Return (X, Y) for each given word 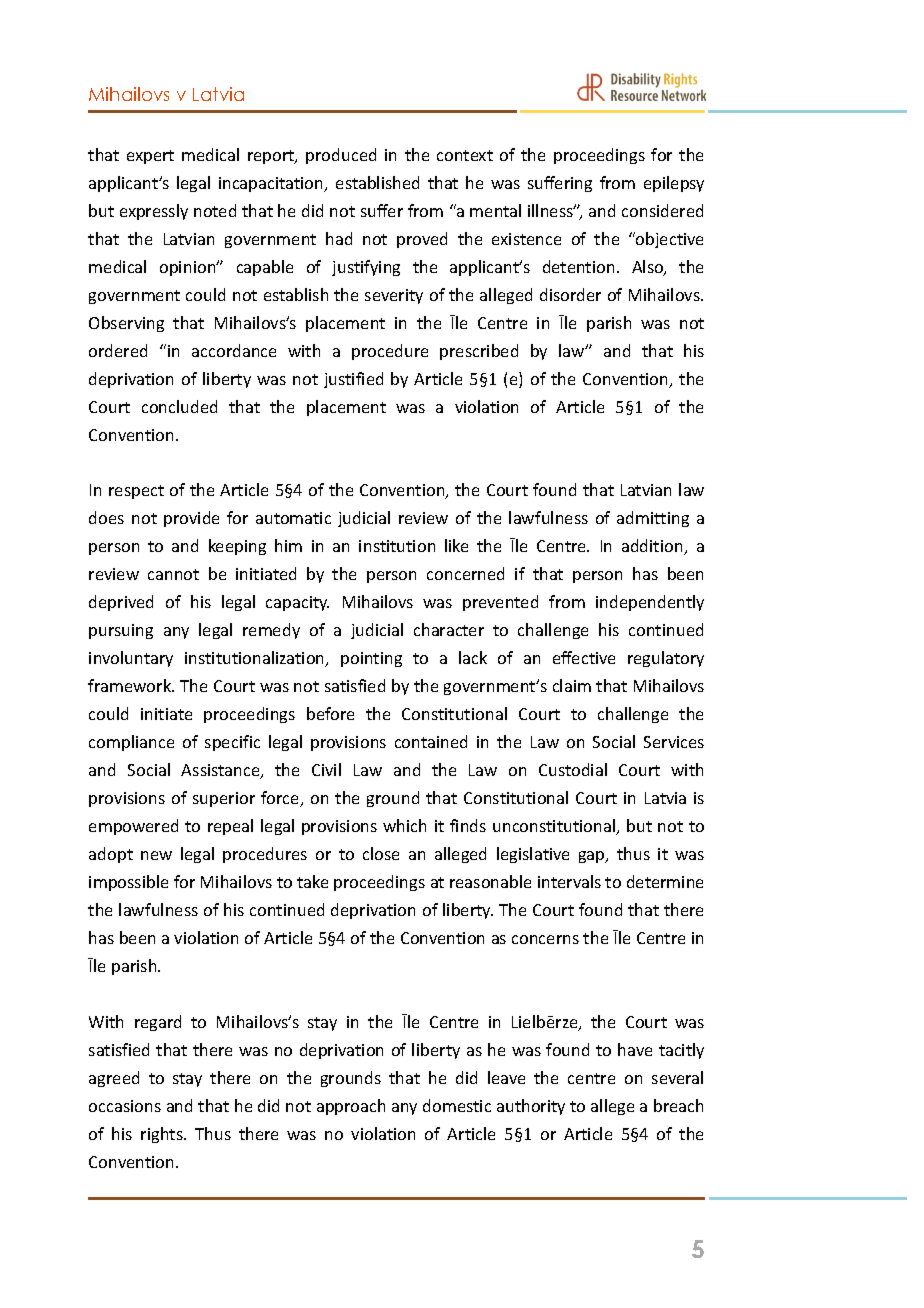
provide (191, 519)
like (456, 545)
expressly (154, 212)
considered (662, 210)
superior (224, 799)
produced (341, 156)
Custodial (573, 769)
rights (163, 1135)
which (404, 825)
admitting (653, 519)
